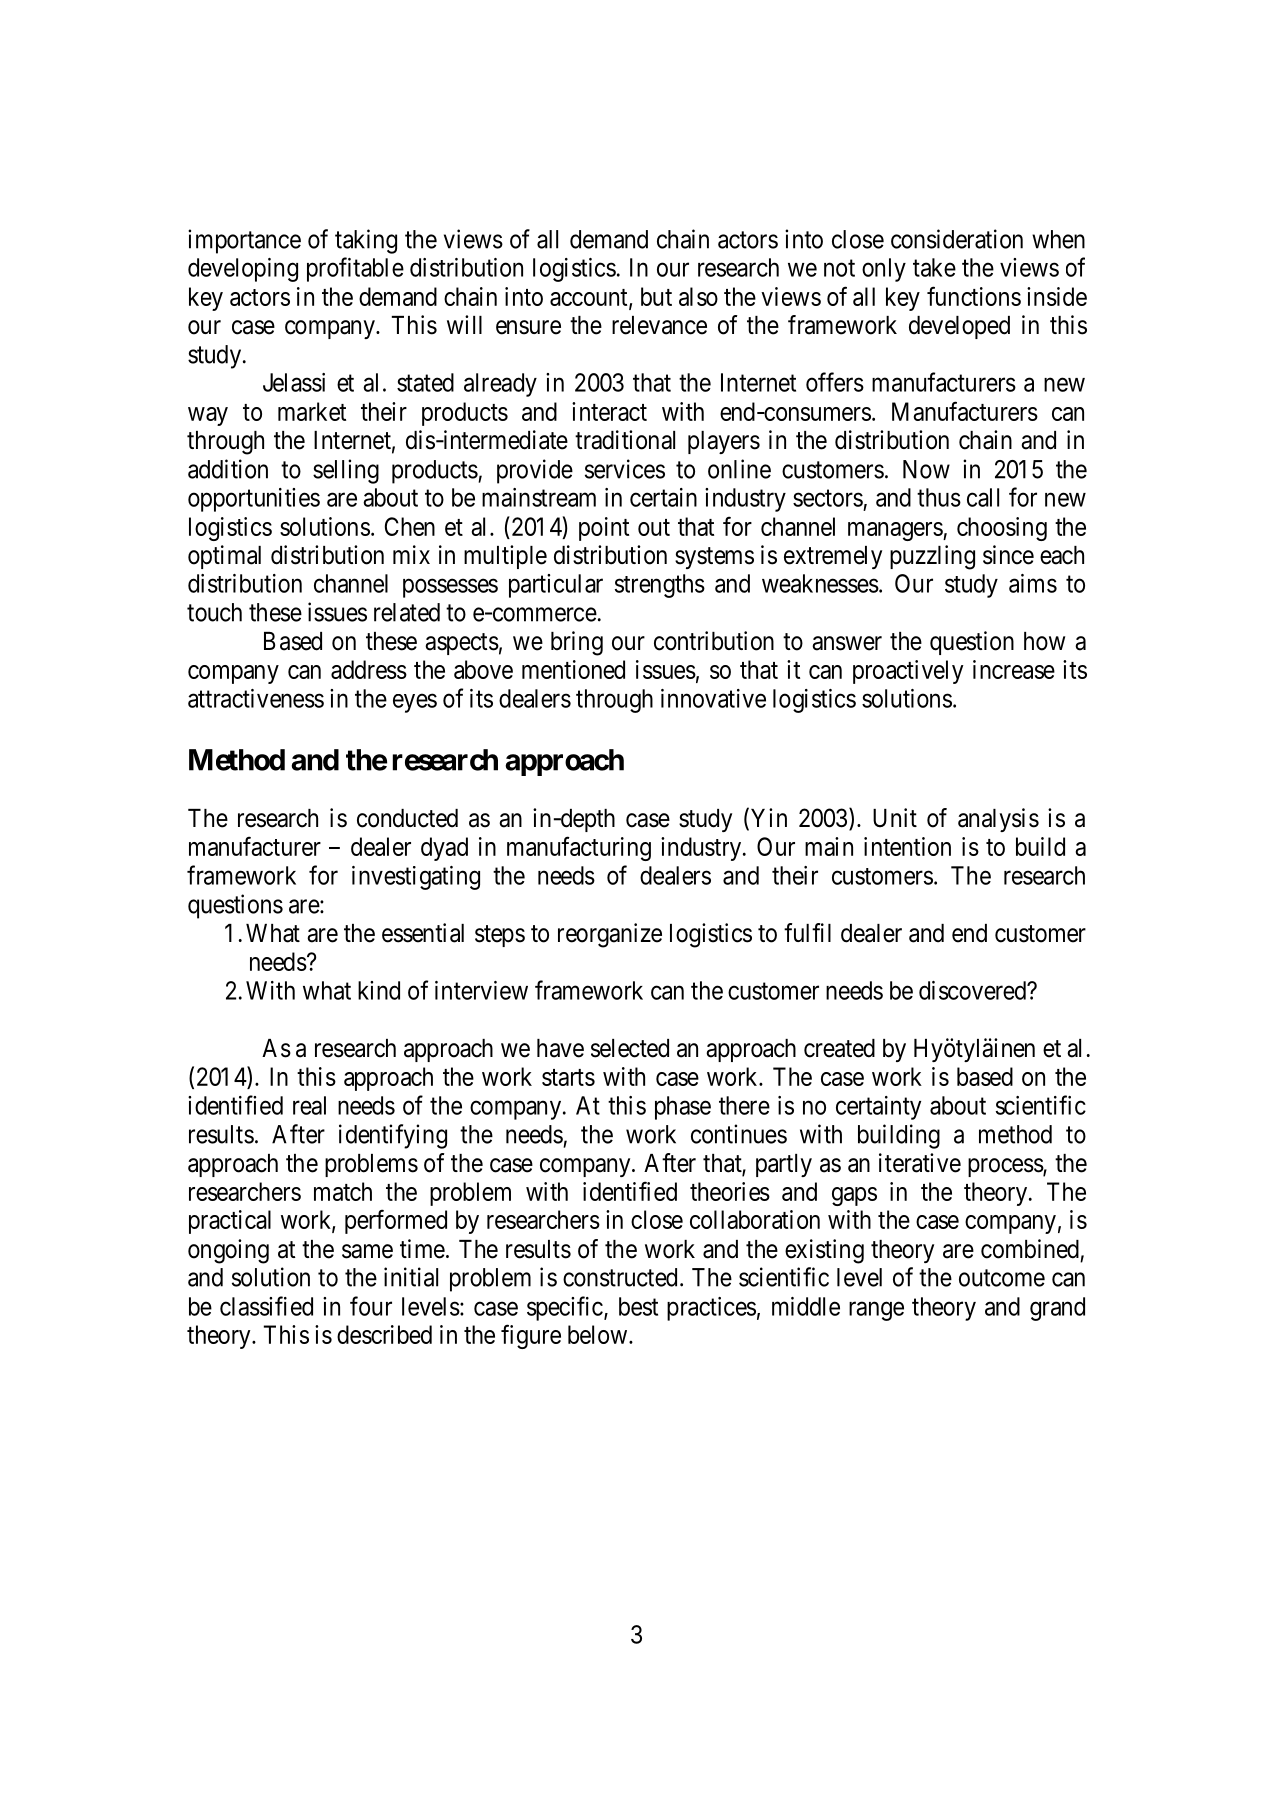 This image has height=1800, width=1272. What do you see at coordinates (604, 529) in the image?
I see `point` at bounding box center [604, 529].
